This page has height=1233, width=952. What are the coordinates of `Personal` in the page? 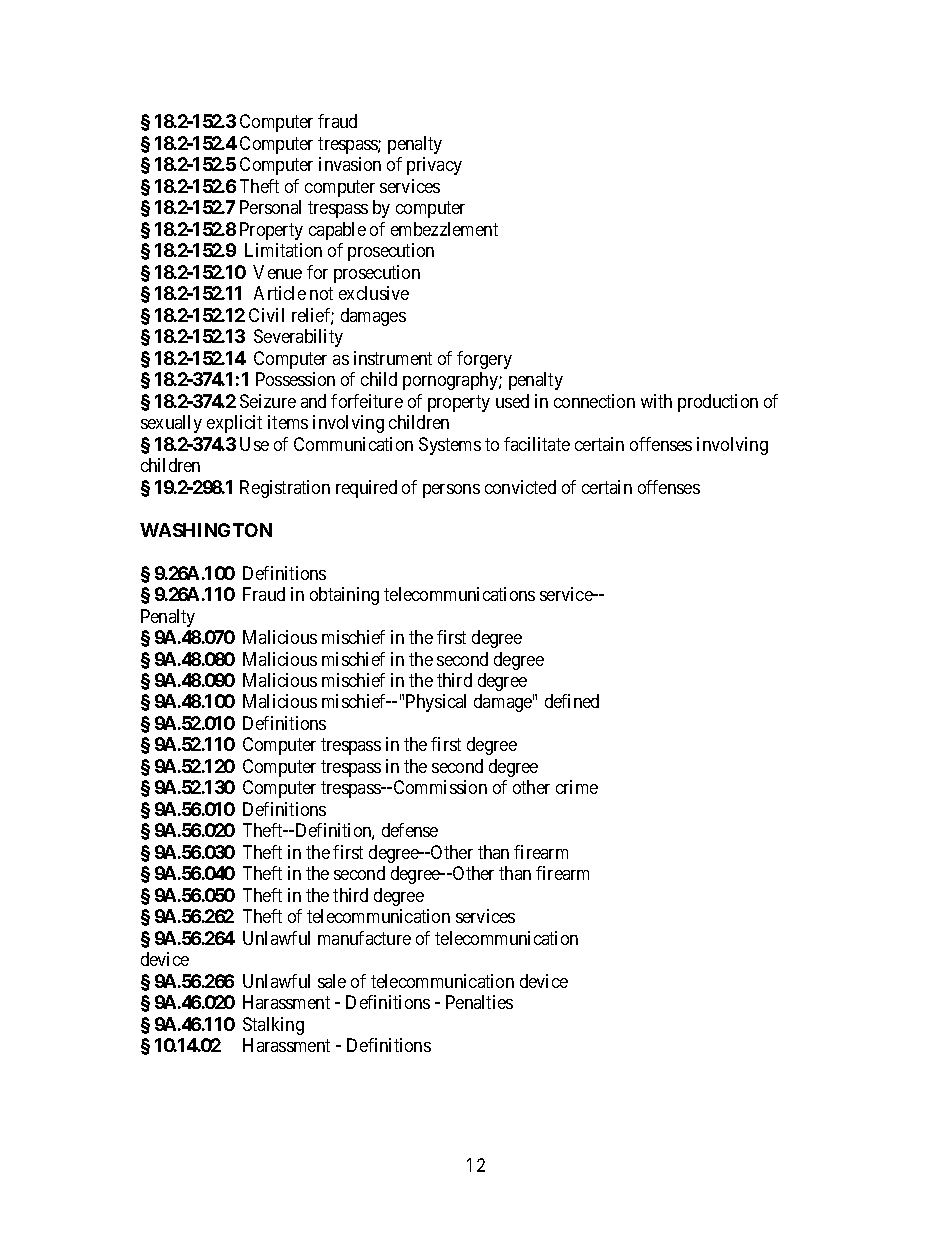 It's located at (270, 207).
